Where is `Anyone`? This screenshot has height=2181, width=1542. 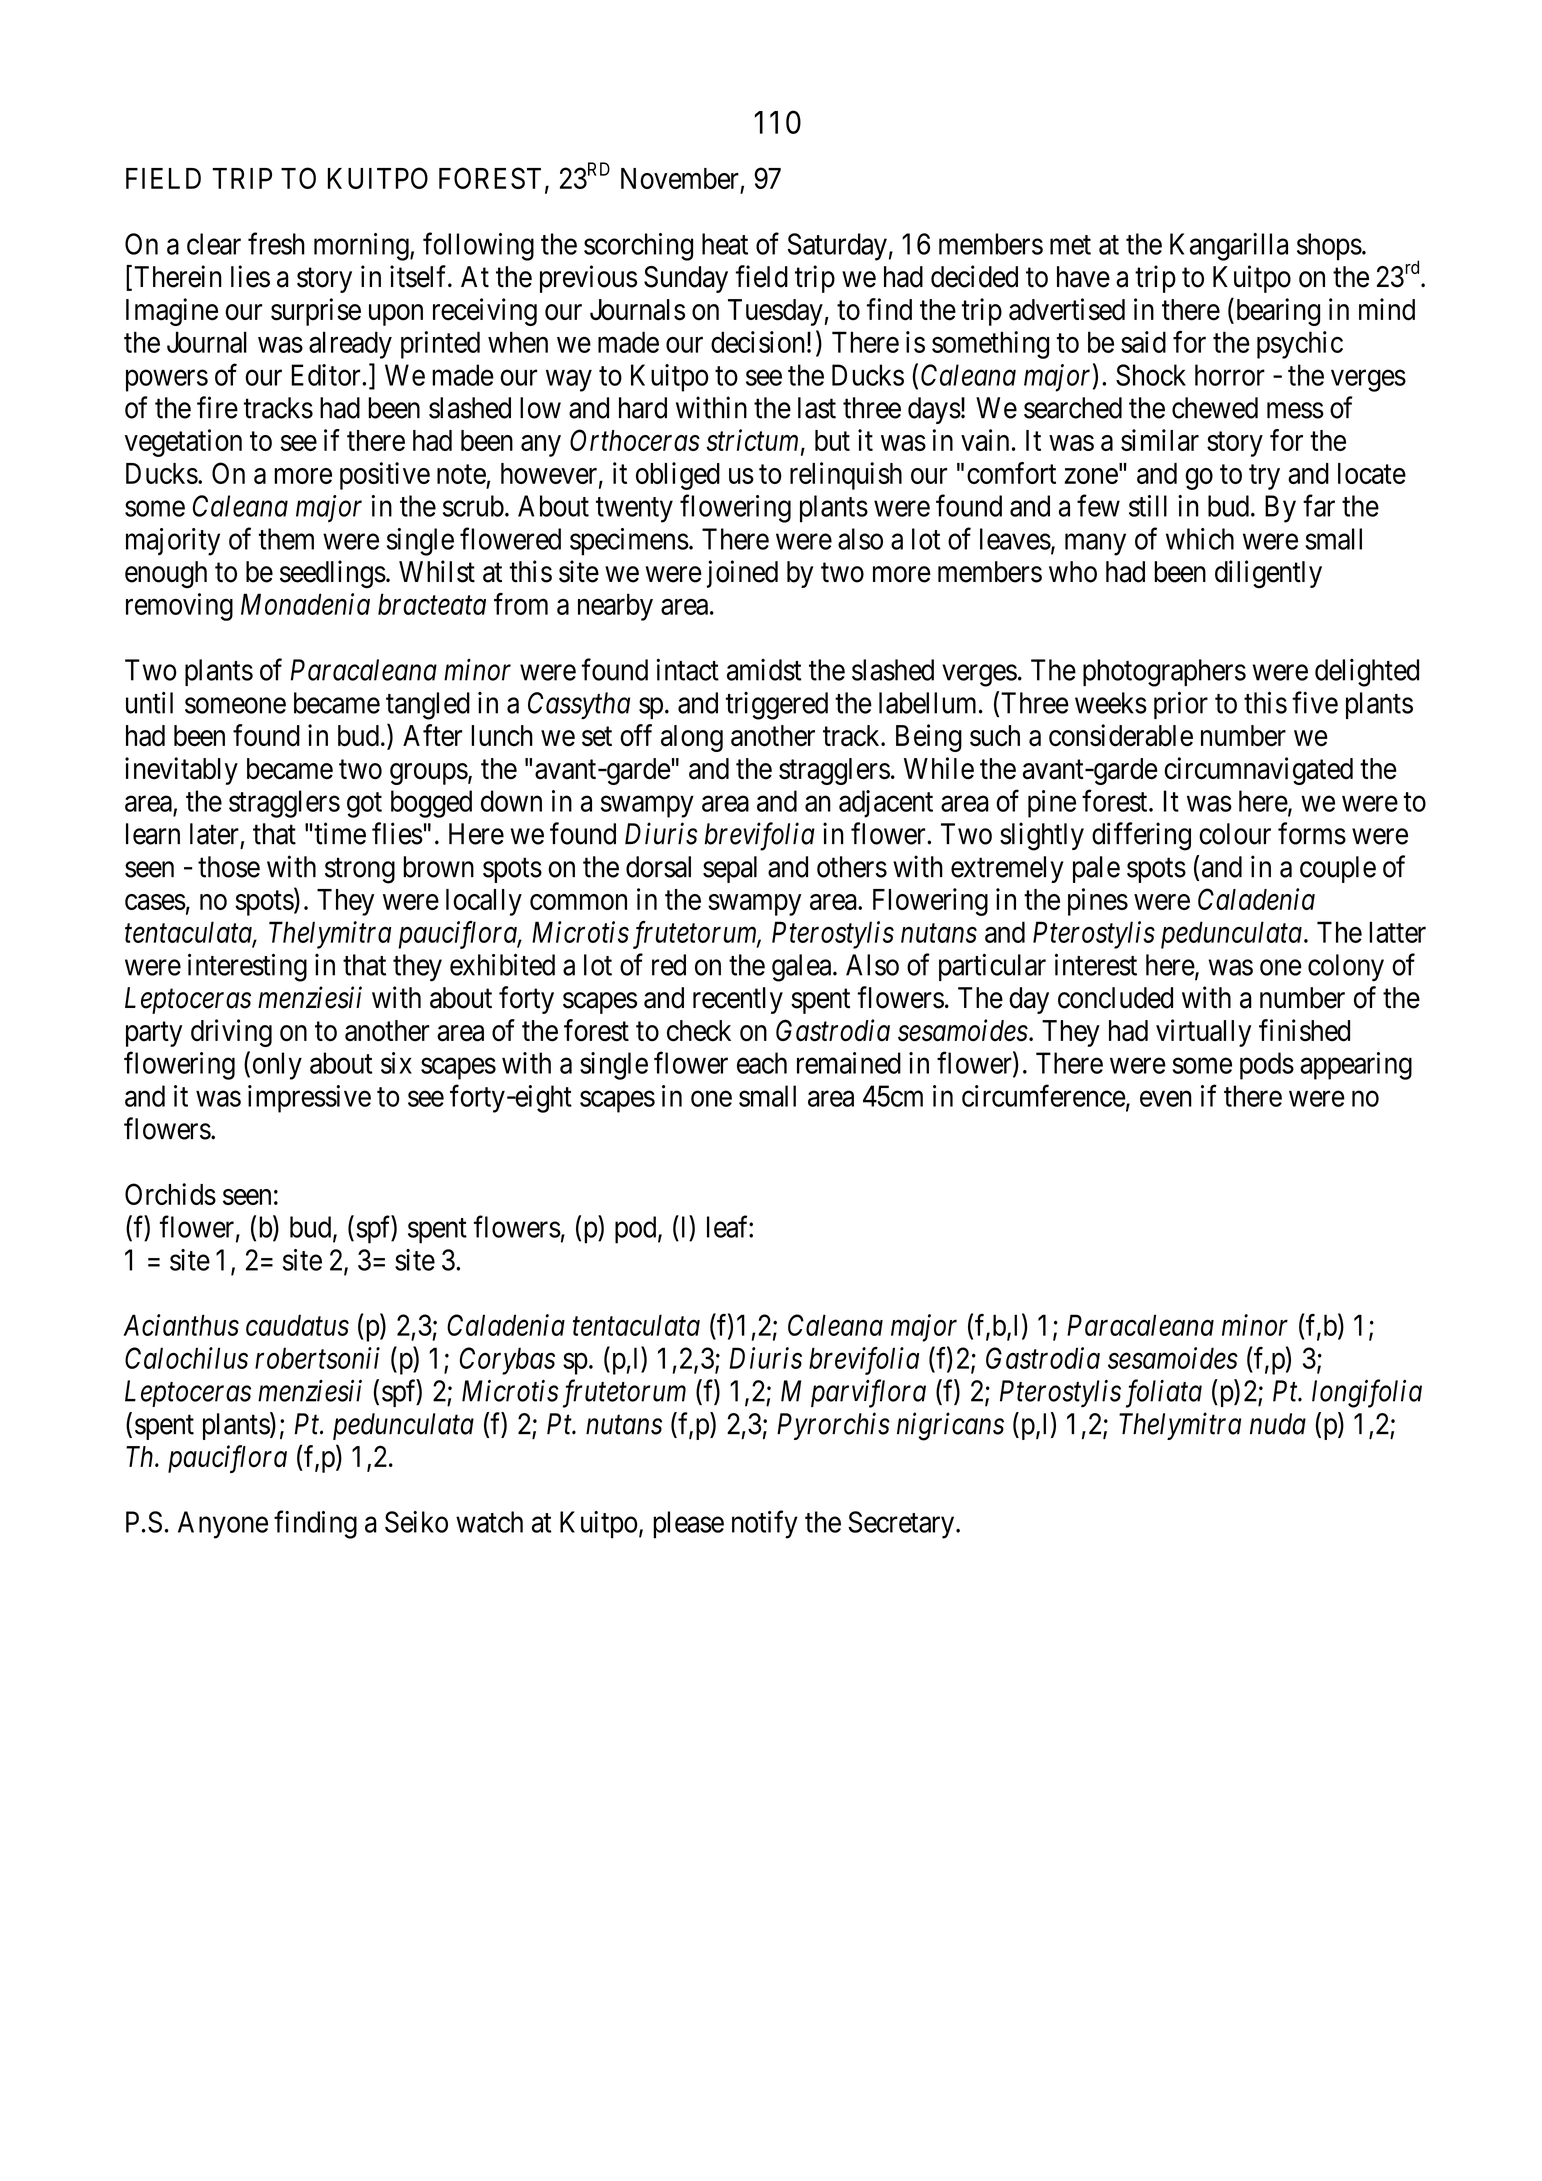
Anyone is located at coordinates (223, 1525).
